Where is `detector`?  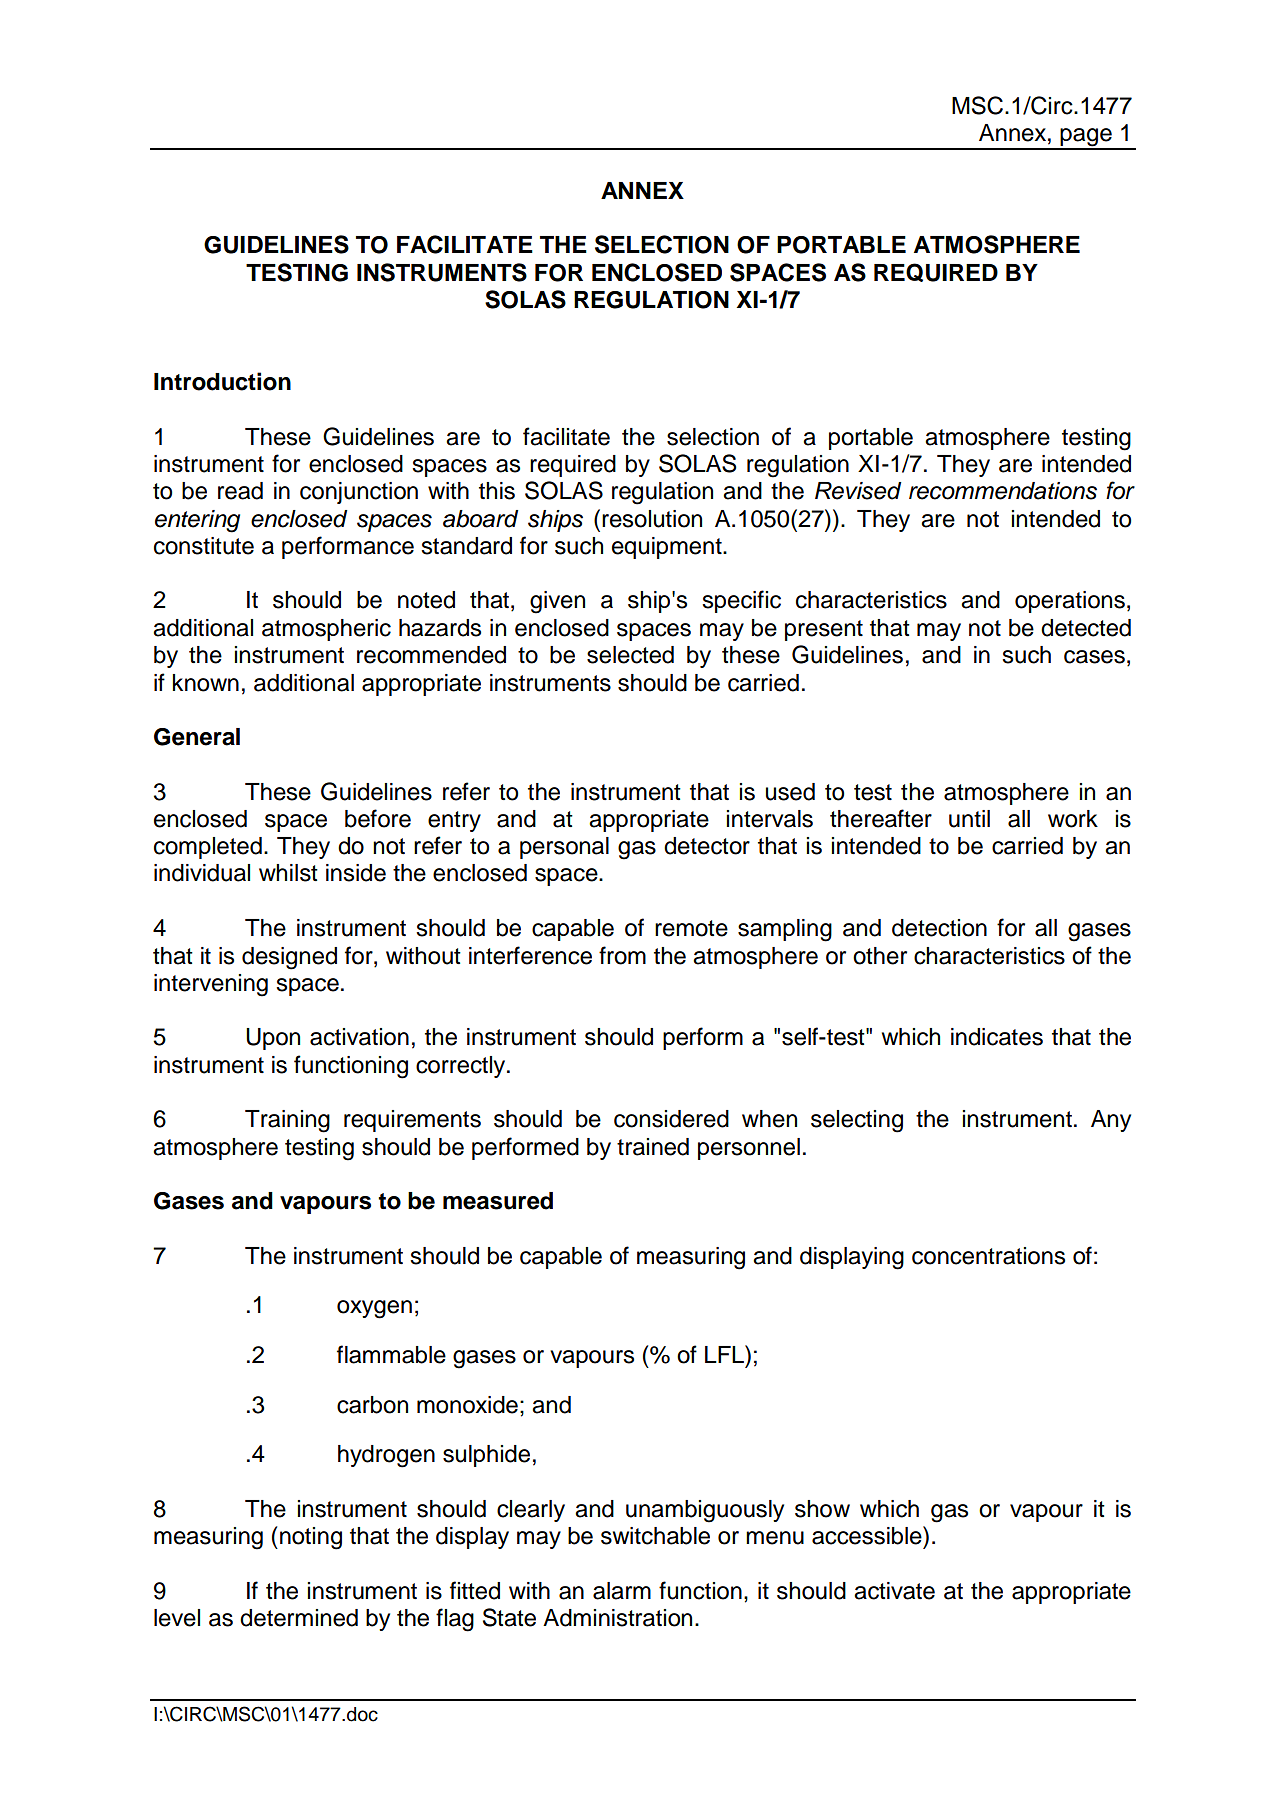
detector is located at coordinates (707, 846).
